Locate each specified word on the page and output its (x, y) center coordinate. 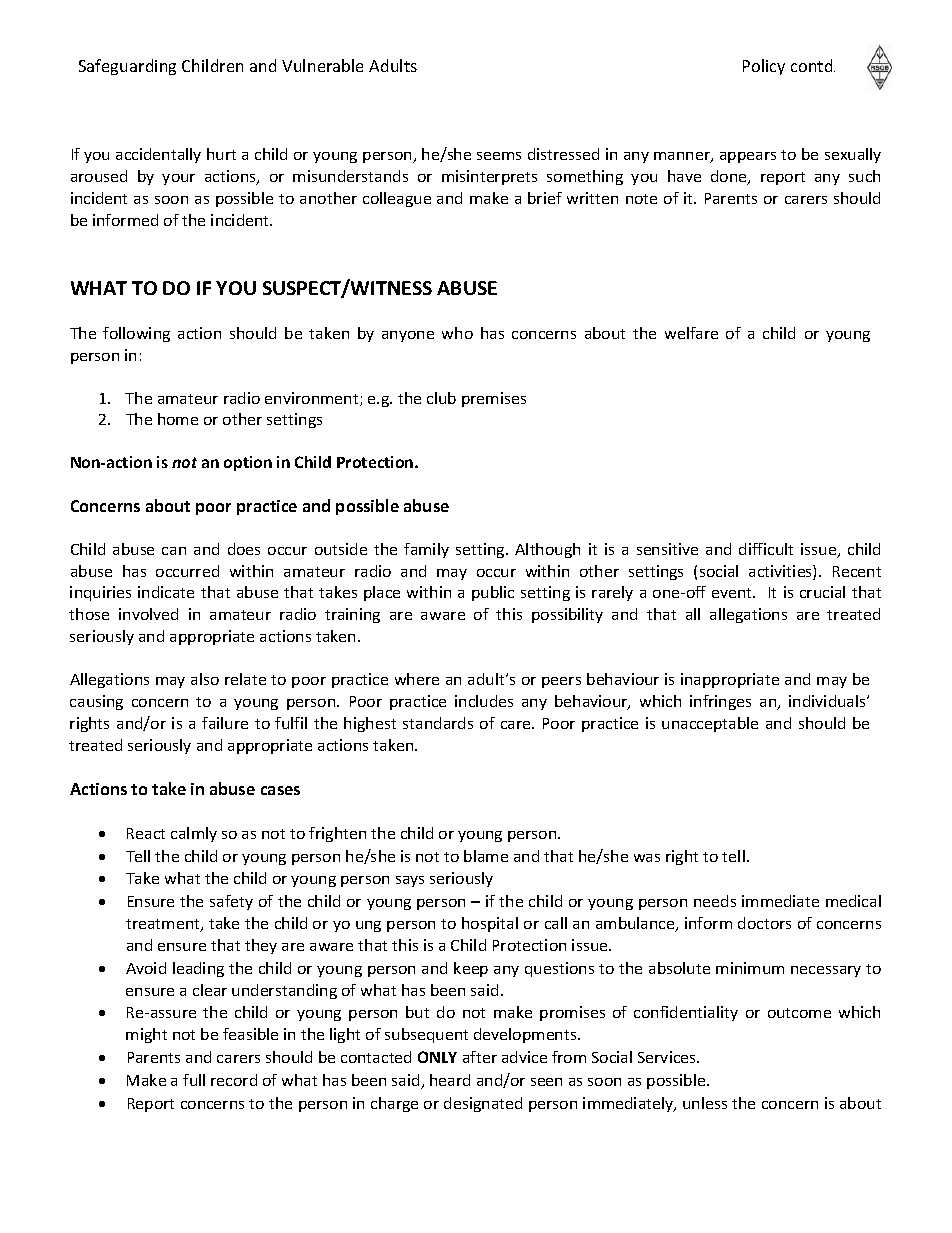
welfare (691, 333)
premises (494, 399)
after (480, 1057)
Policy (764, 67)
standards (438, 723)
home (178, 419)
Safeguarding (127, 67)
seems (499, 156)
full (194, 1080)
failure (225, 723)
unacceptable (710, 724)
